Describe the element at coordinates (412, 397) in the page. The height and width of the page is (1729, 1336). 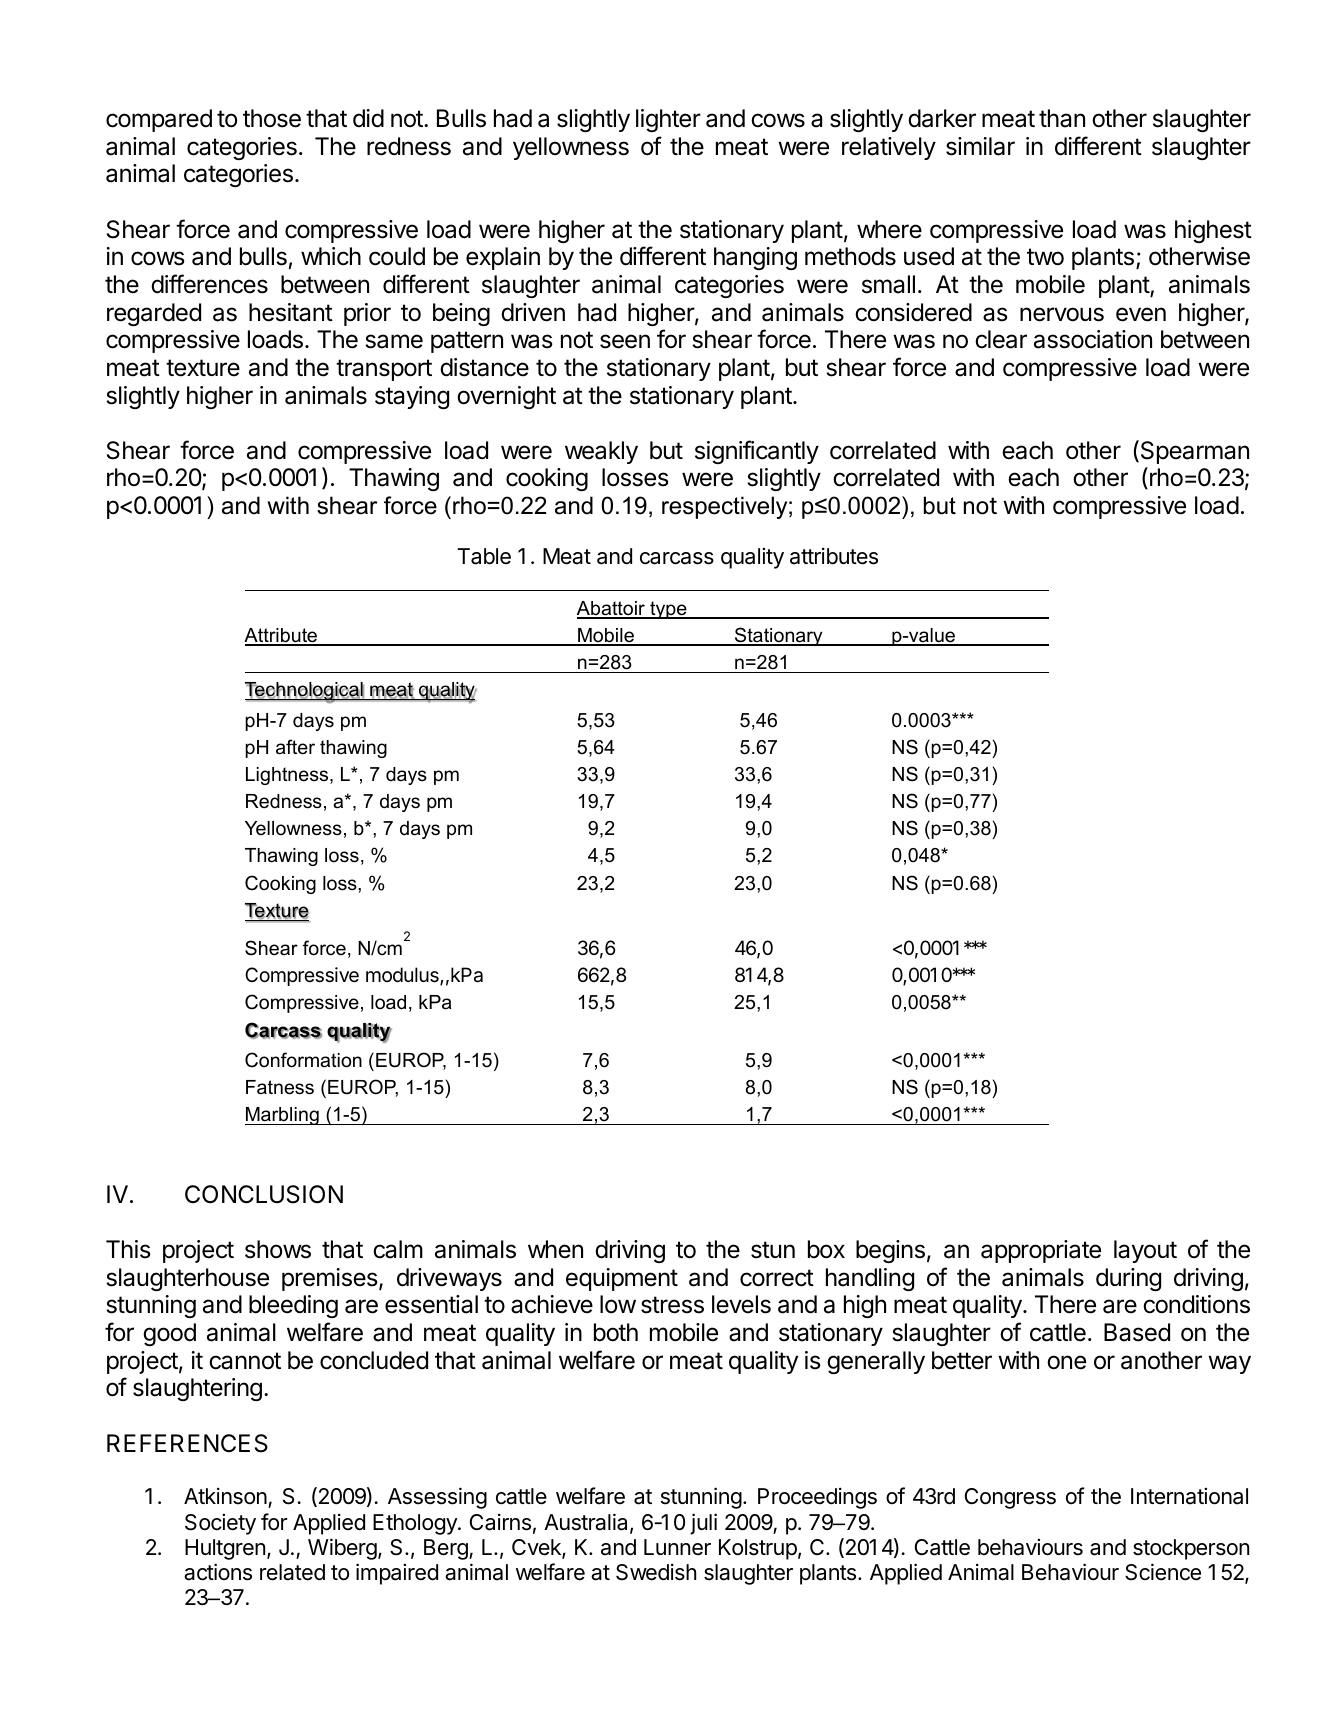
I see `staying` at that location.
